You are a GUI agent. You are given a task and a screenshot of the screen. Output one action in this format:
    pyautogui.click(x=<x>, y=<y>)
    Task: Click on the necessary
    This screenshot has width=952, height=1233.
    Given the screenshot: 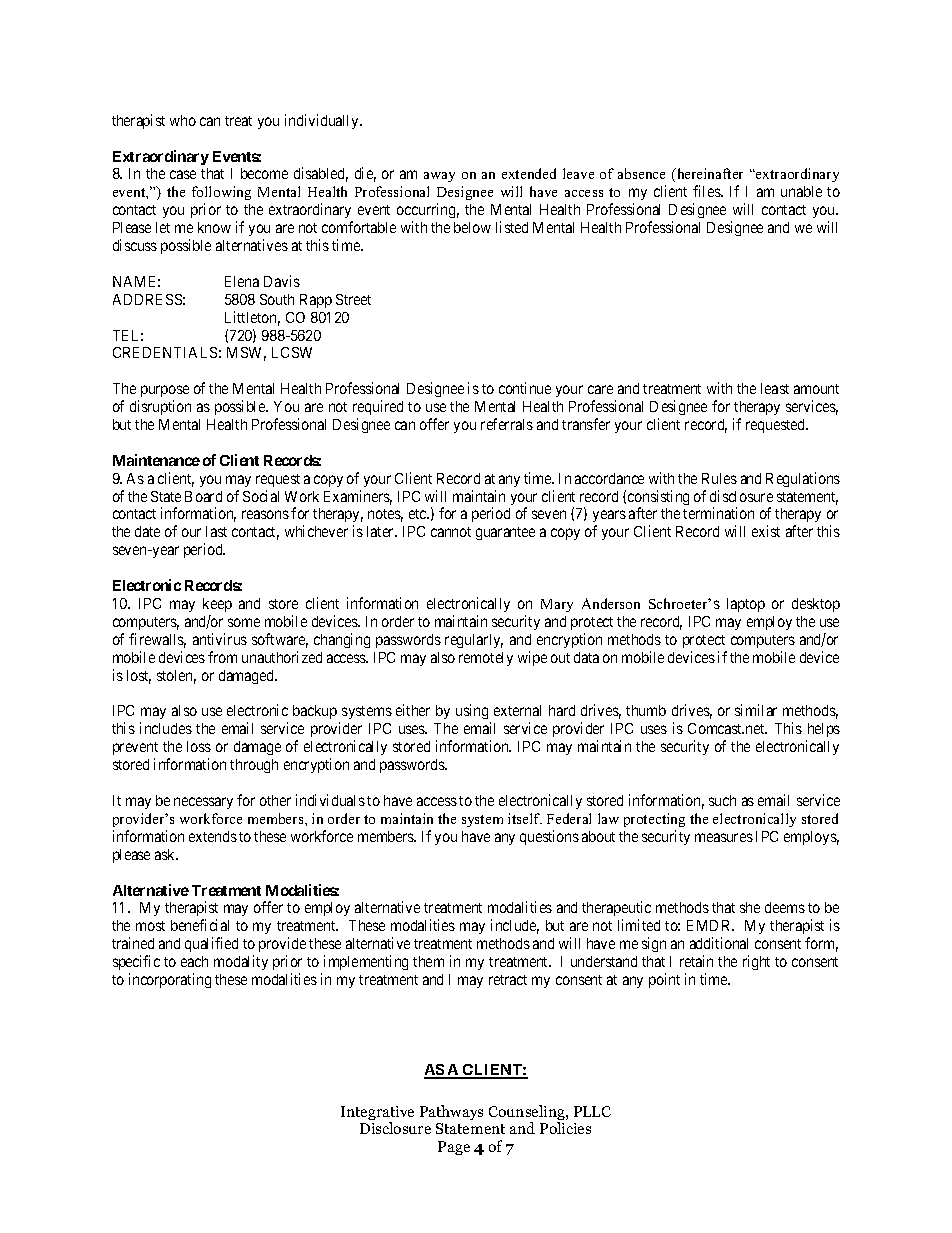 What is the action you would take?
    pyautogui.click(x=203, y=803)
